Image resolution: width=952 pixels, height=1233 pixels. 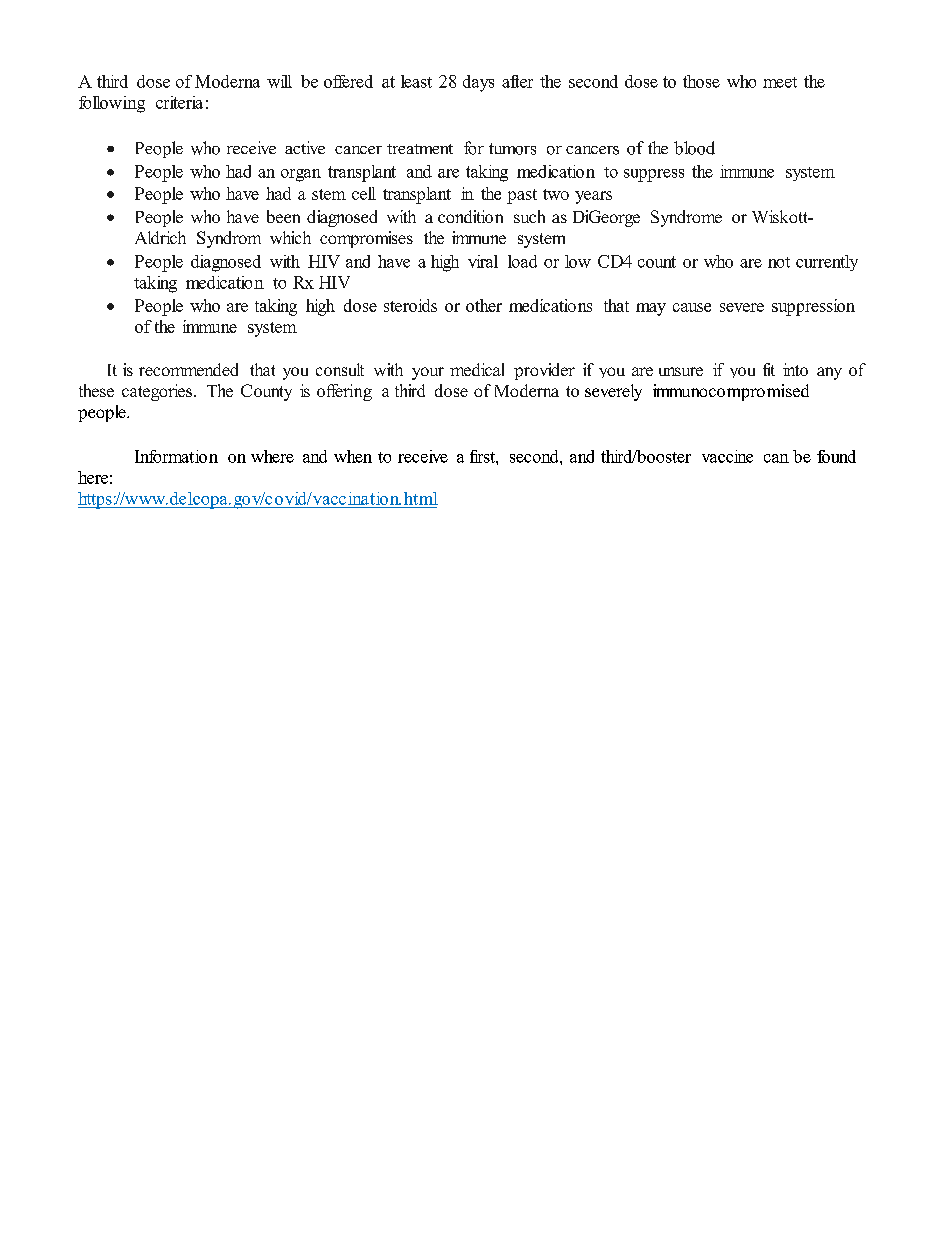 What do you see at coordinates (780, 82) in the screenshot?
I see `meet` at bounding box center [780, 82].
